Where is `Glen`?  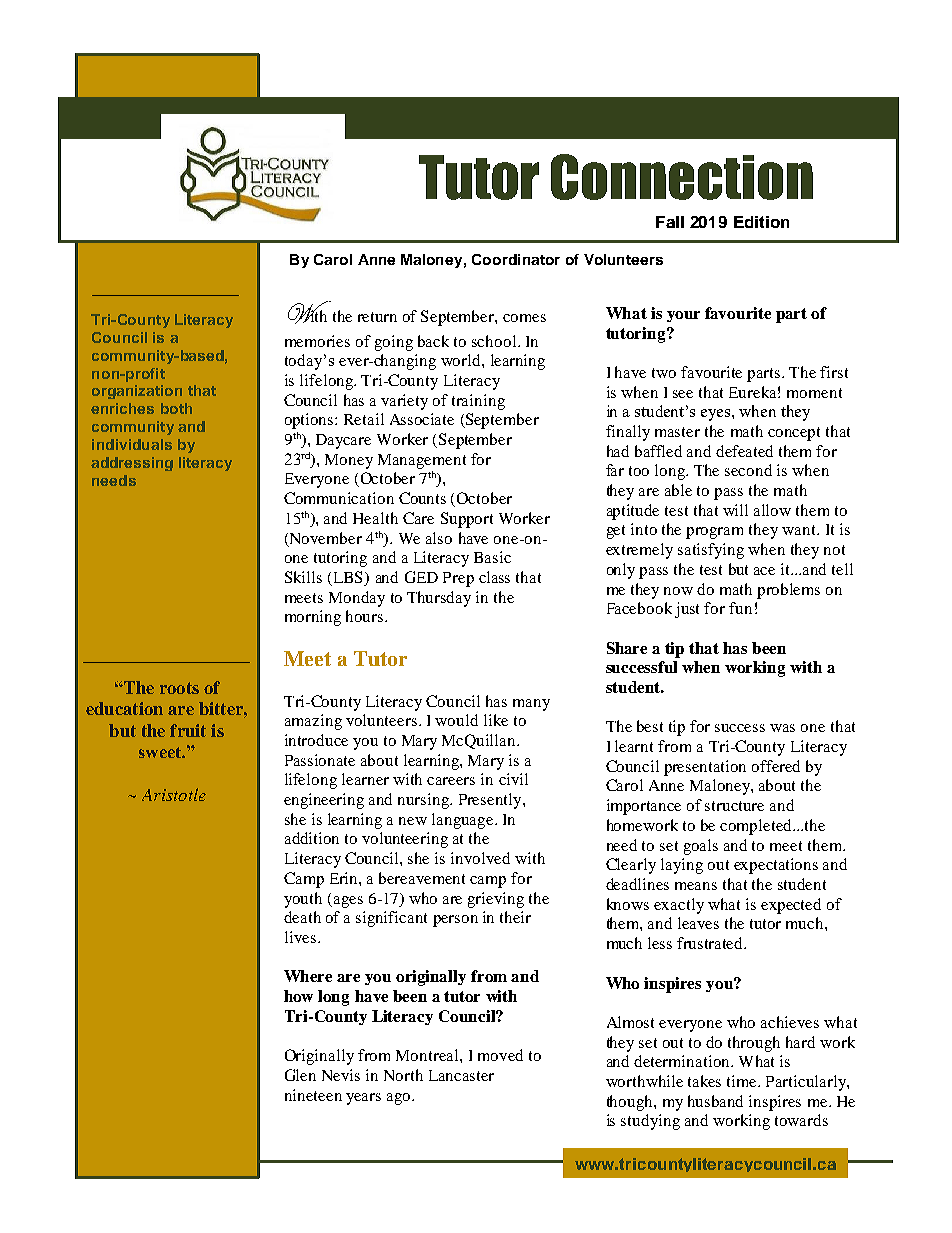 Glen is located at coordinates (300, 1075).
